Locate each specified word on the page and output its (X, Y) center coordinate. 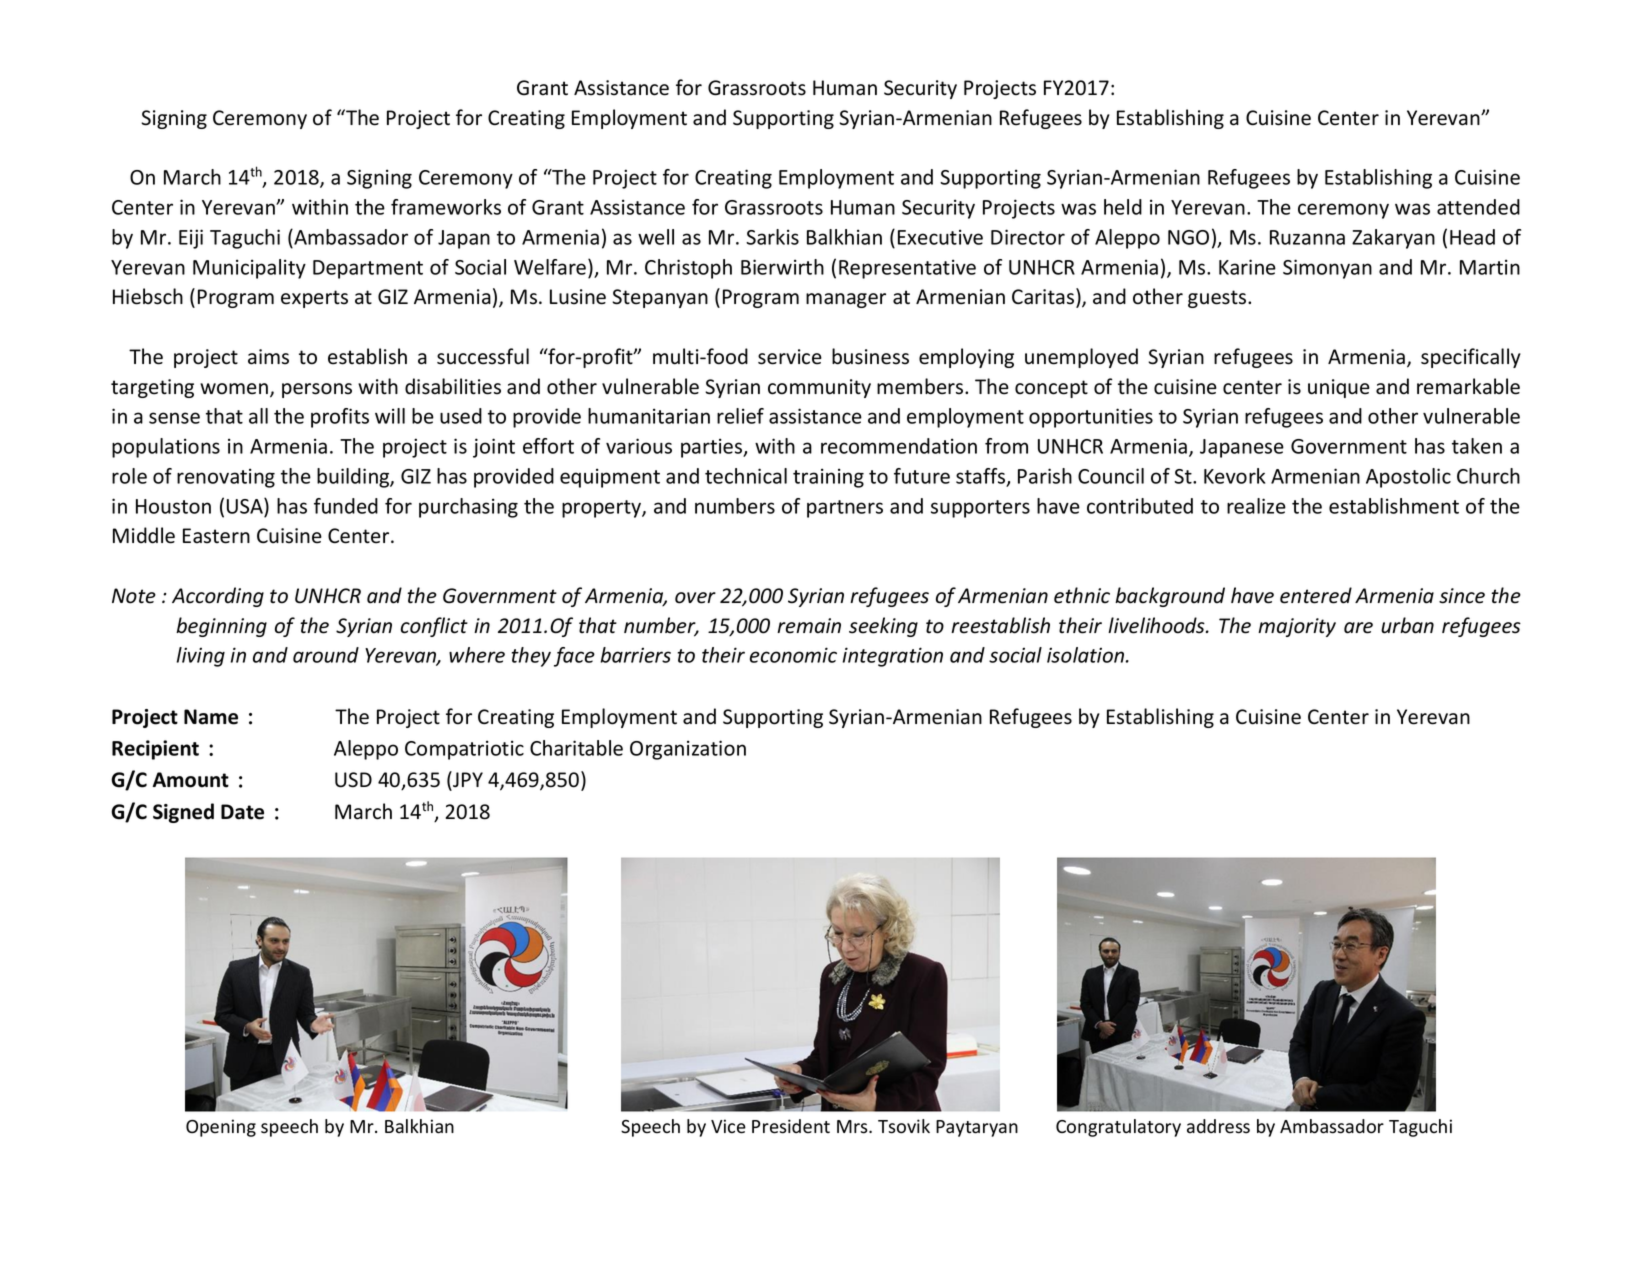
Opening (221, 1128)
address (1218, 1126)
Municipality (249, 269)
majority (1297, 627)
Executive (940, 237)
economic (793, 655)
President (791, 1126)
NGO (1188, 237)
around (326, 655)
